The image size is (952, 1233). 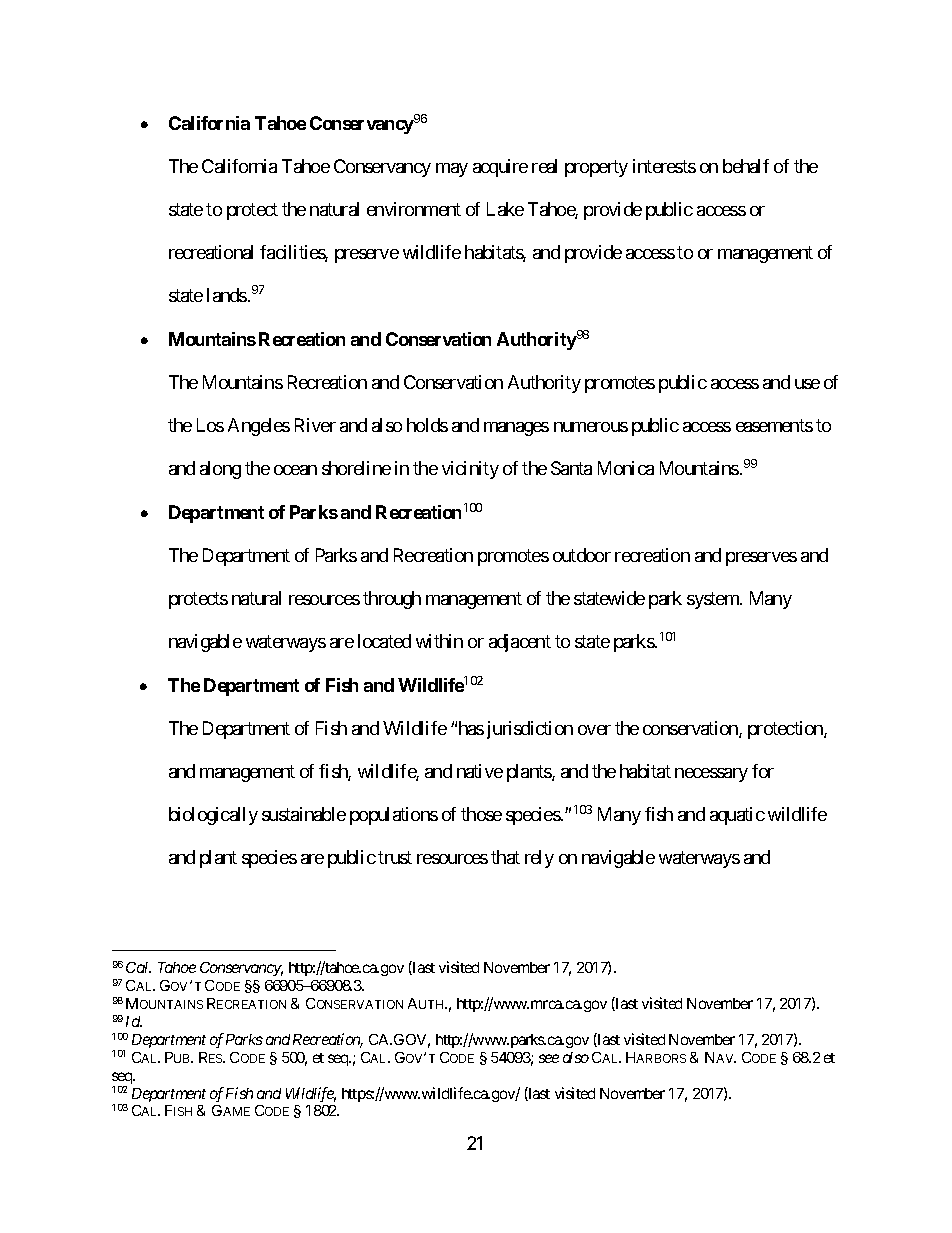 I want to click on behalf, so click(x=746, y=166).
